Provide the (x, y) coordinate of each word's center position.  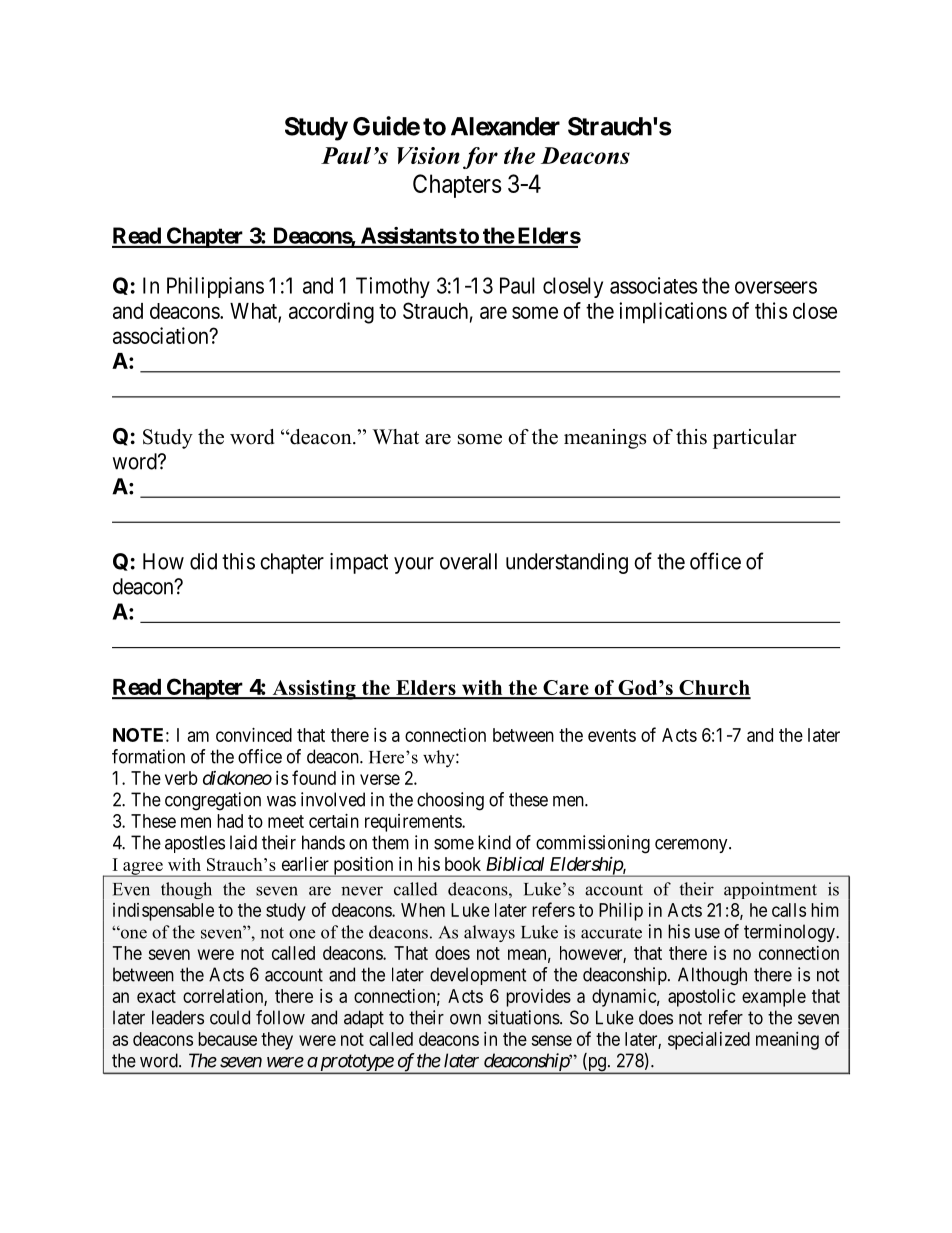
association (162, 335)
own (465, 1019)
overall (468, 561)
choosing (450, 801)
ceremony (692, 846)
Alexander (505, 126)
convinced (254, 735)
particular (755, 439)
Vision (428, 155)
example (774, 998)
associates (653, 285)
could (230, 1017)
